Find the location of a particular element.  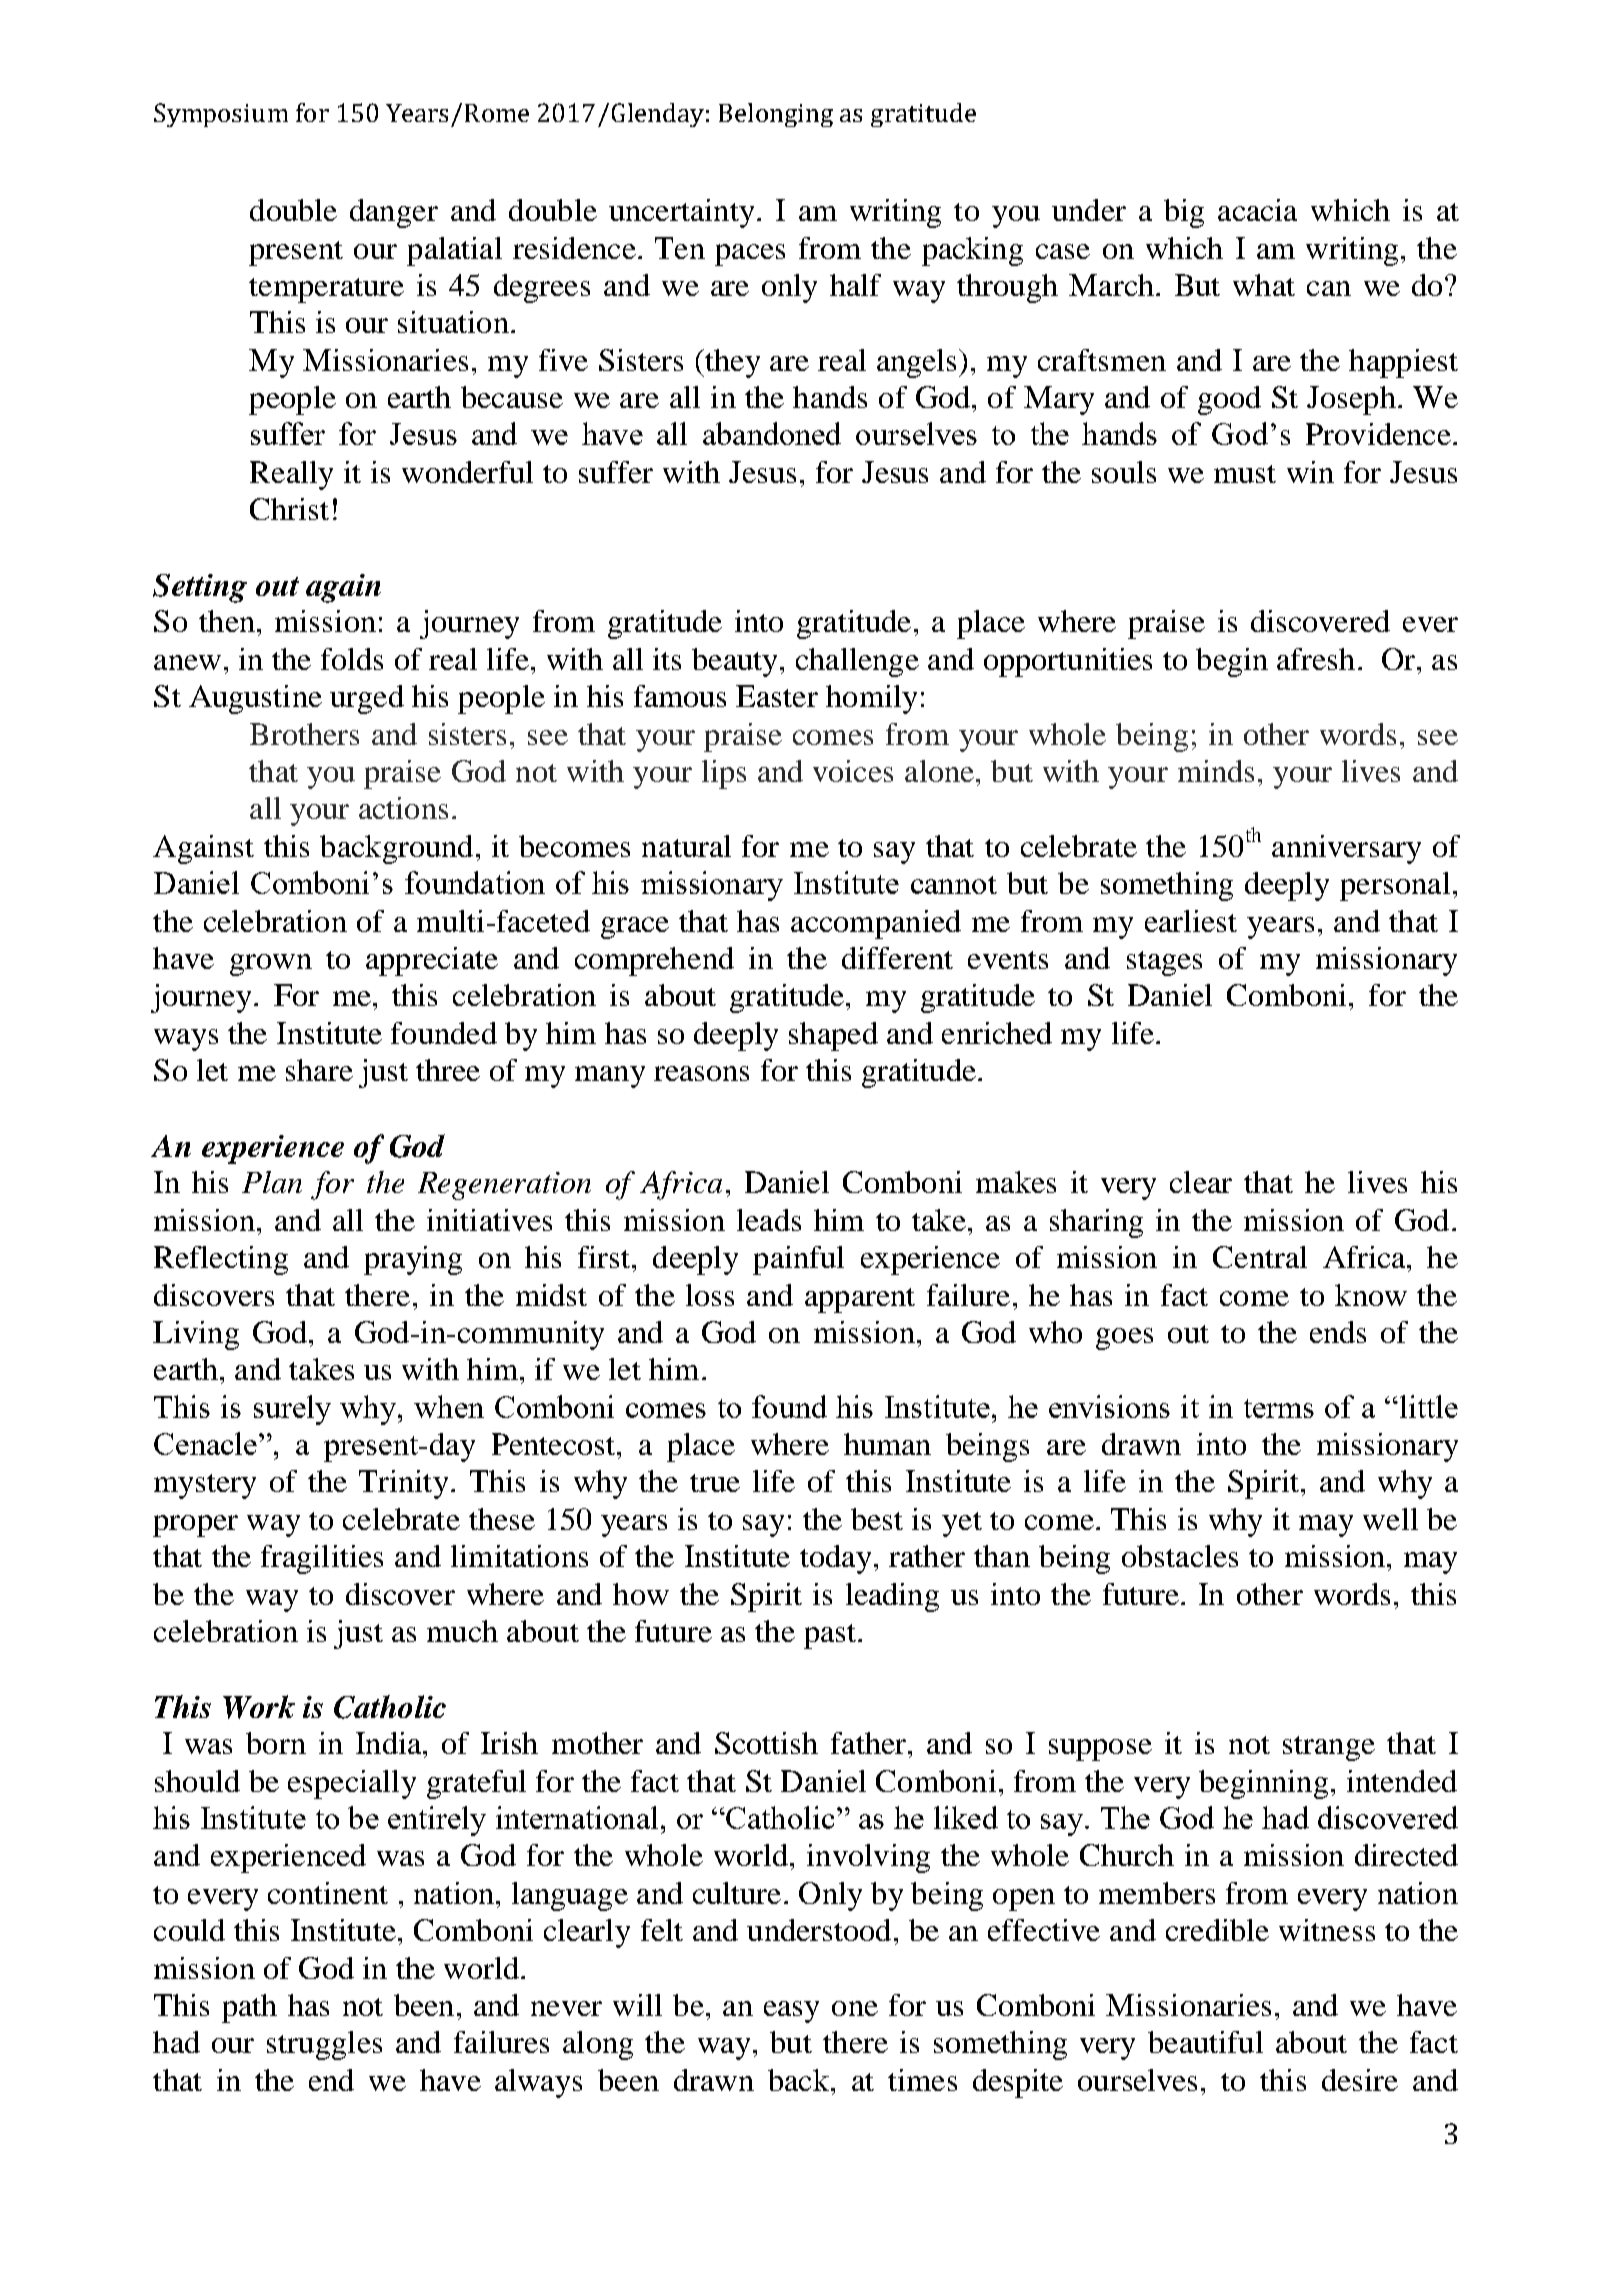

easy is located at coordinates (791, 2012).
